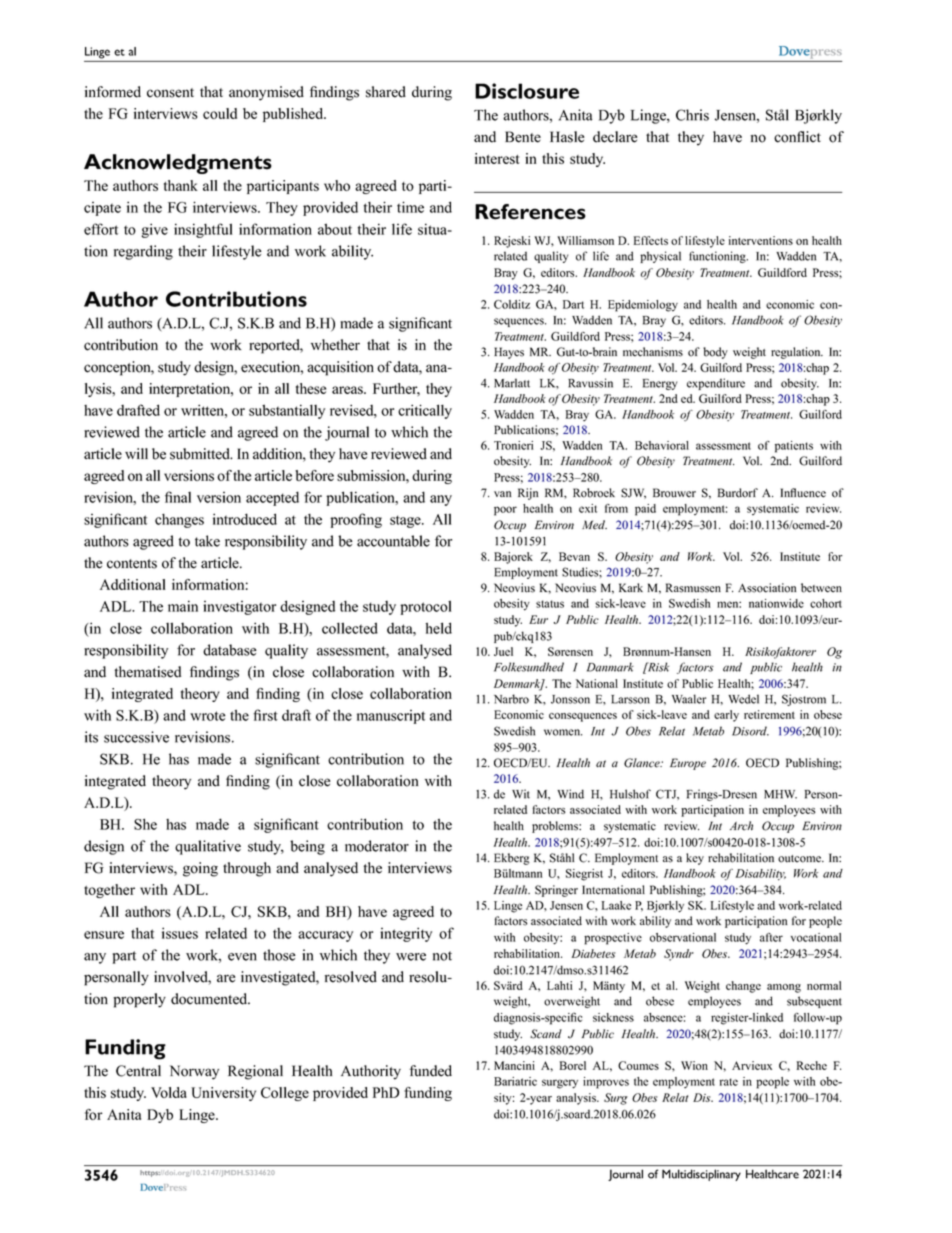  Describe the element at coordinates (194, 1072) in the screenshot. I see `Norway` at that location.
